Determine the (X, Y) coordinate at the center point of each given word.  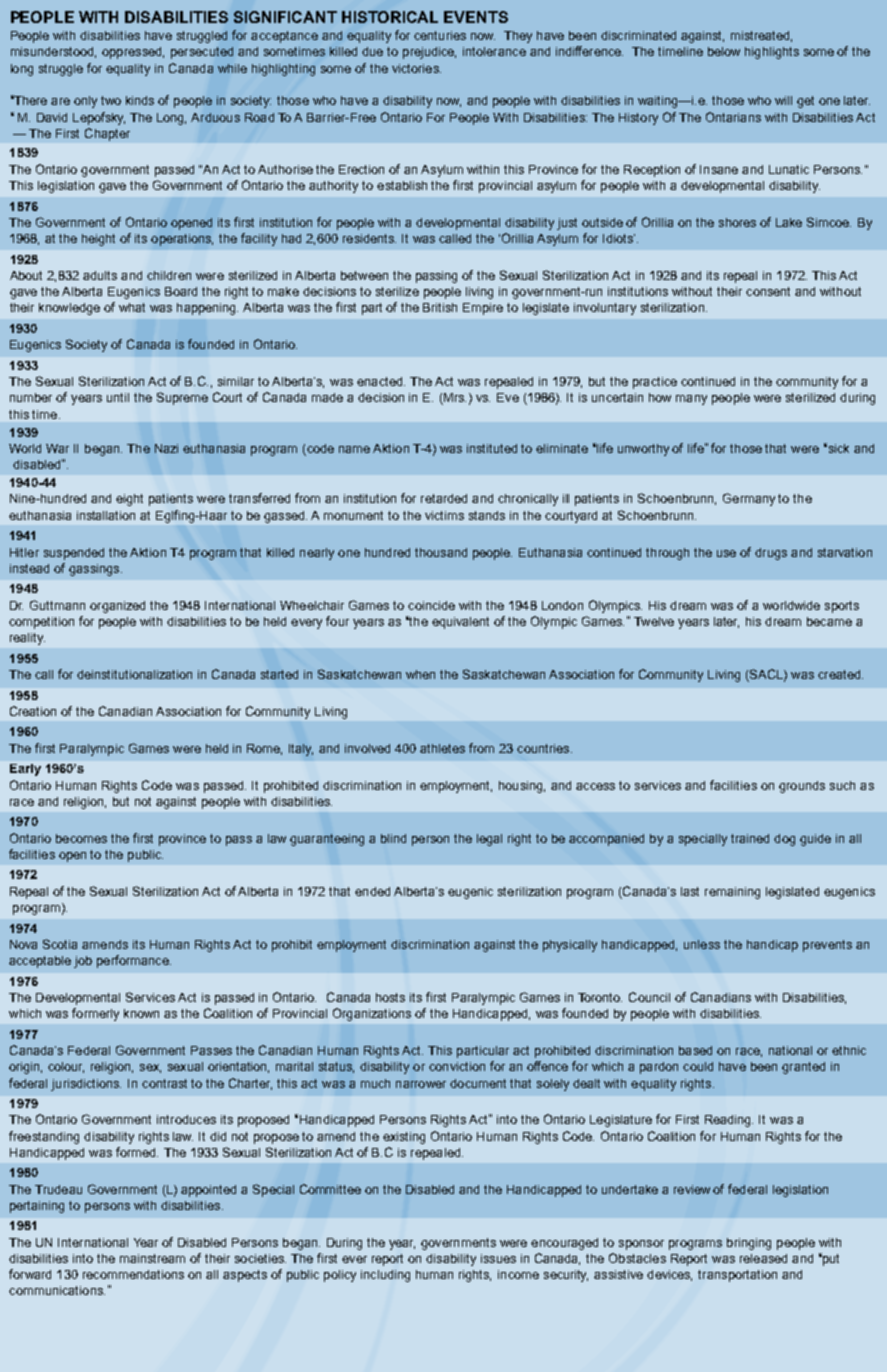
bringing (749, 1244)
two (111, 100)
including (385, 1276)
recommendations (133, 1274)
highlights (772, 53)
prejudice (429, 53)
